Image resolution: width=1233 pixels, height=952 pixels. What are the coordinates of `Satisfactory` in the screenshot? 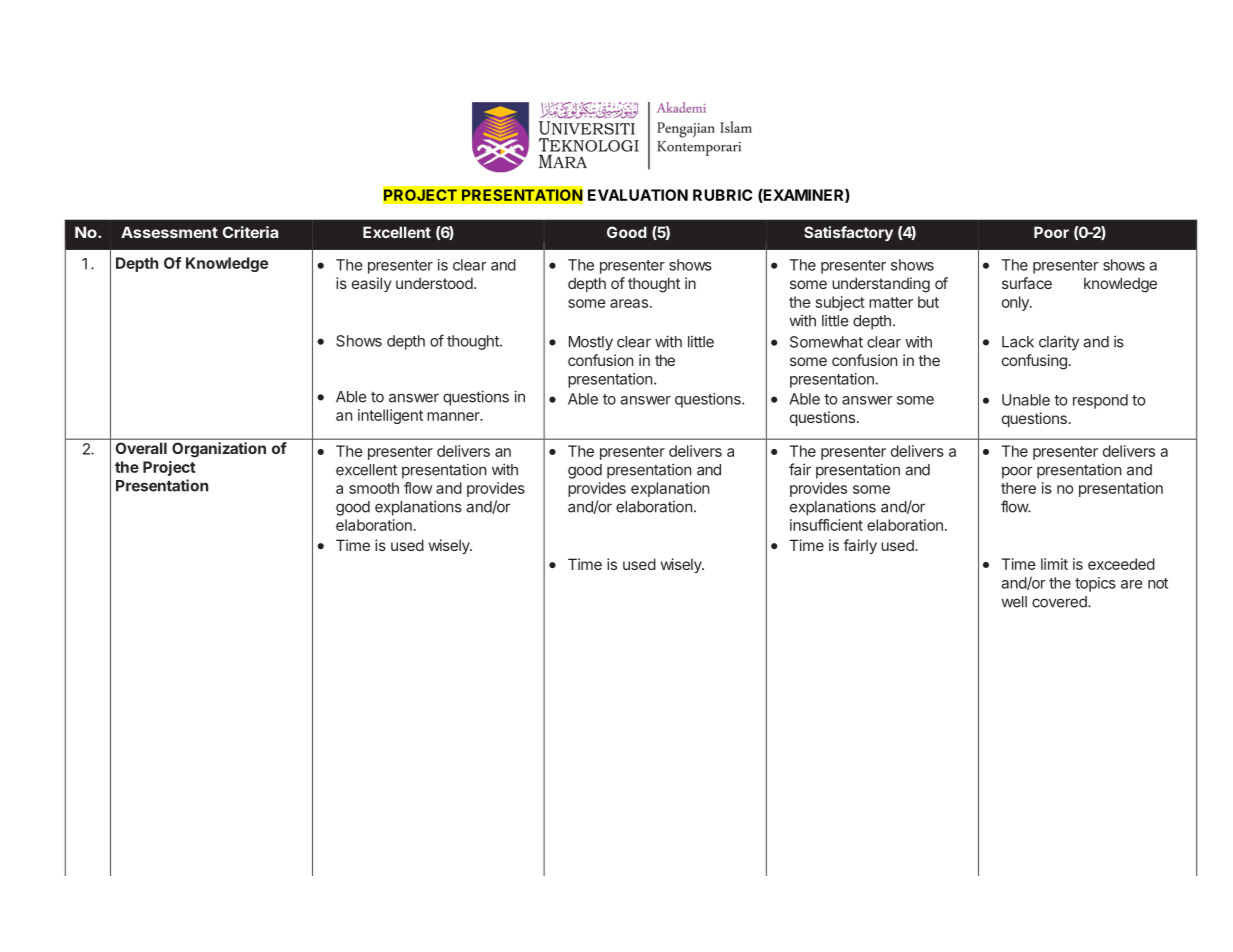 It's located at (848, 233).
